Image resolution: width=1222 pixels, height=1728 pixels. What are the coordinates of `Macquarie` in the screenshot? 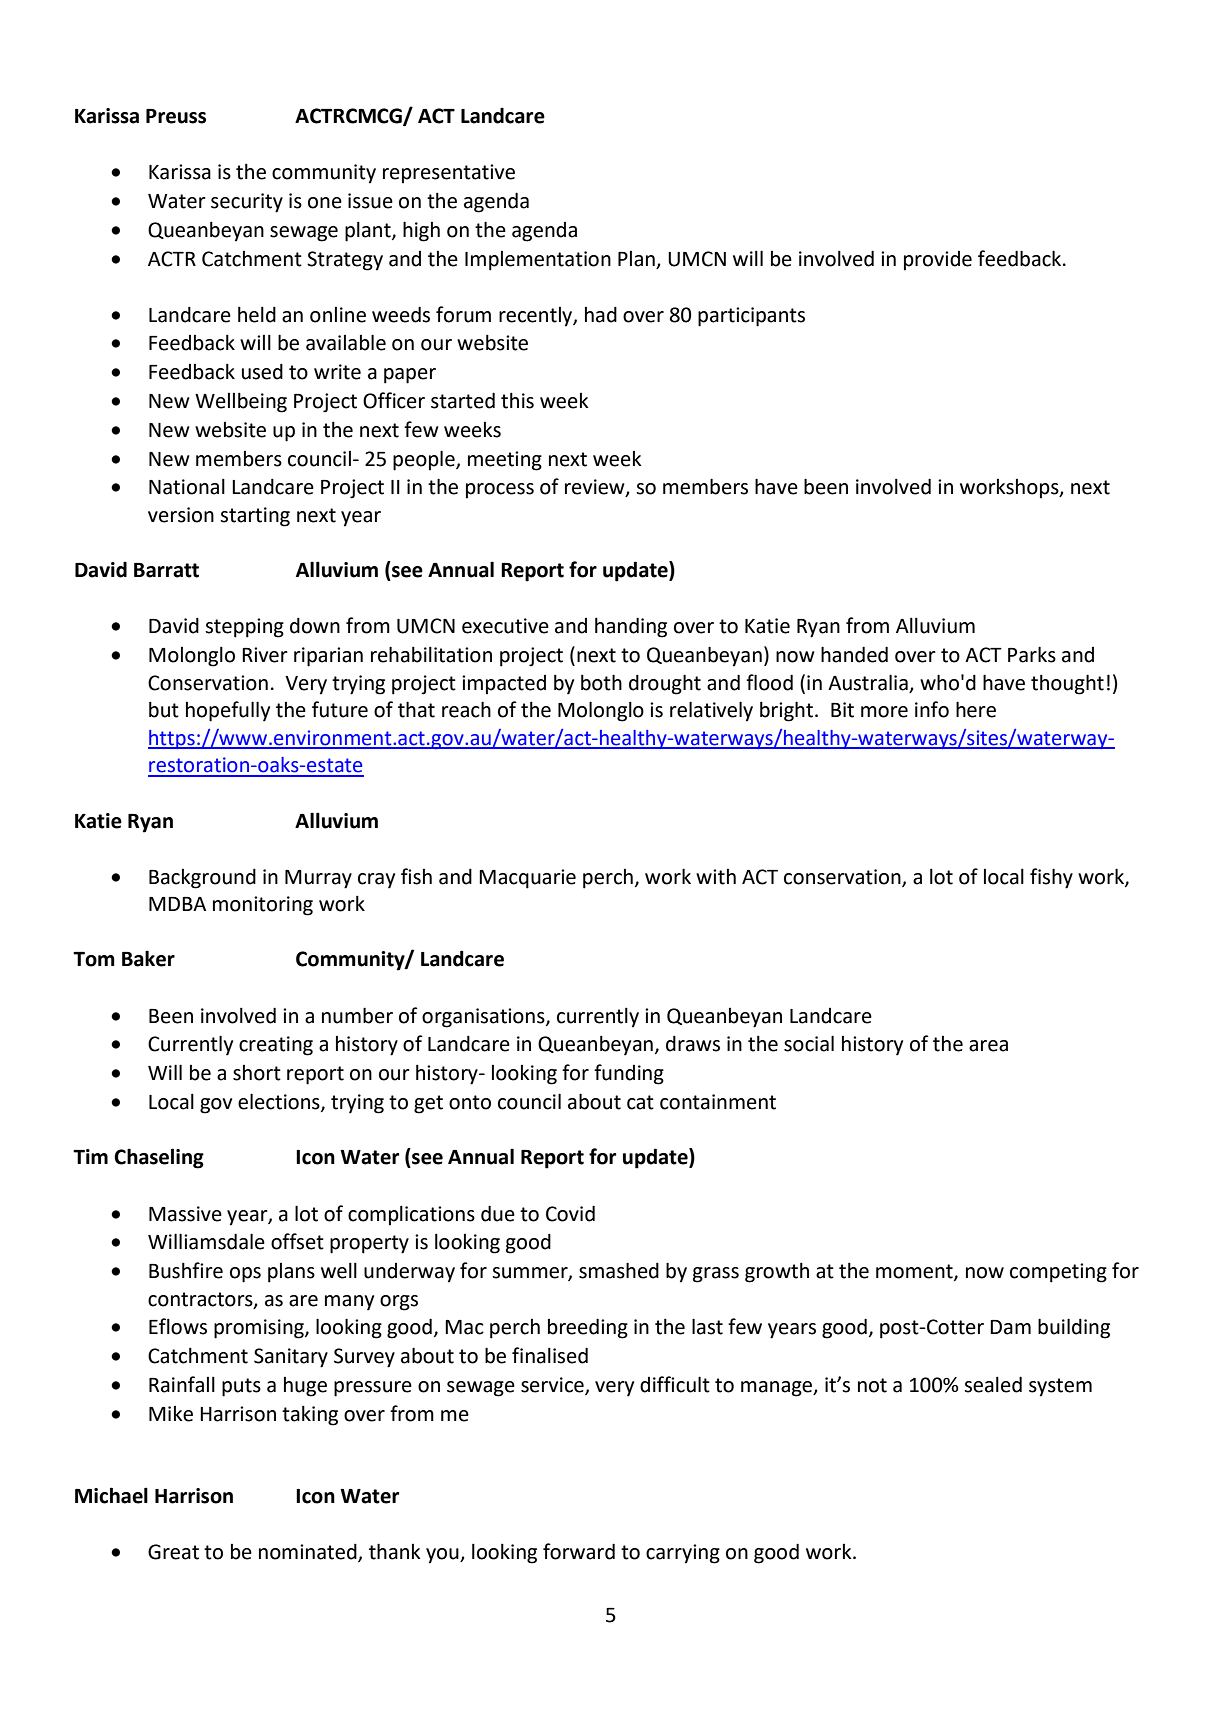 It's located at (527, 879).
